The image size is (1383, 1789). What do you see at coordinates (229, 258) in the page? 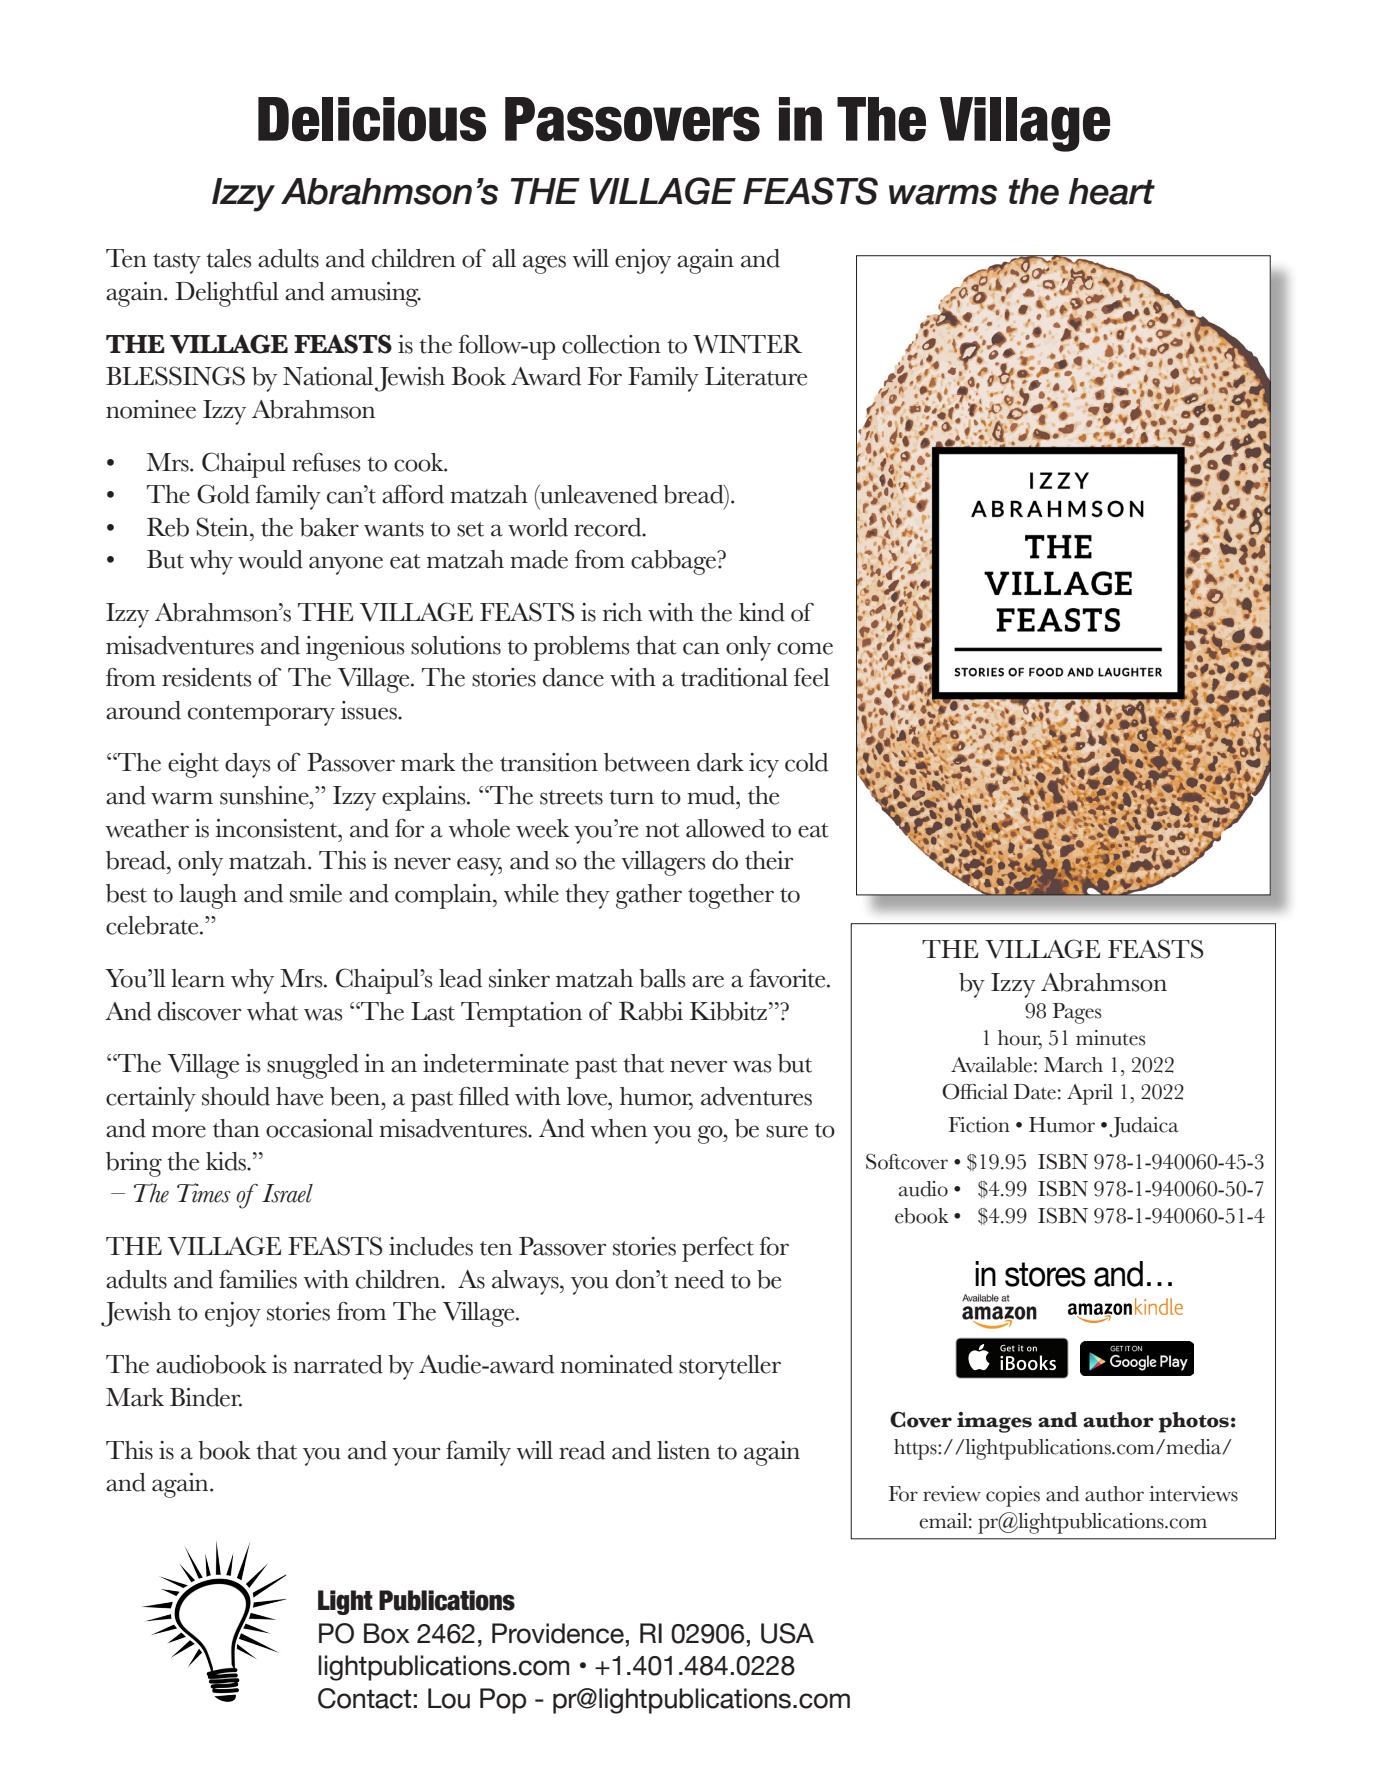
I see `tales` at bounding box center [229, 258].
